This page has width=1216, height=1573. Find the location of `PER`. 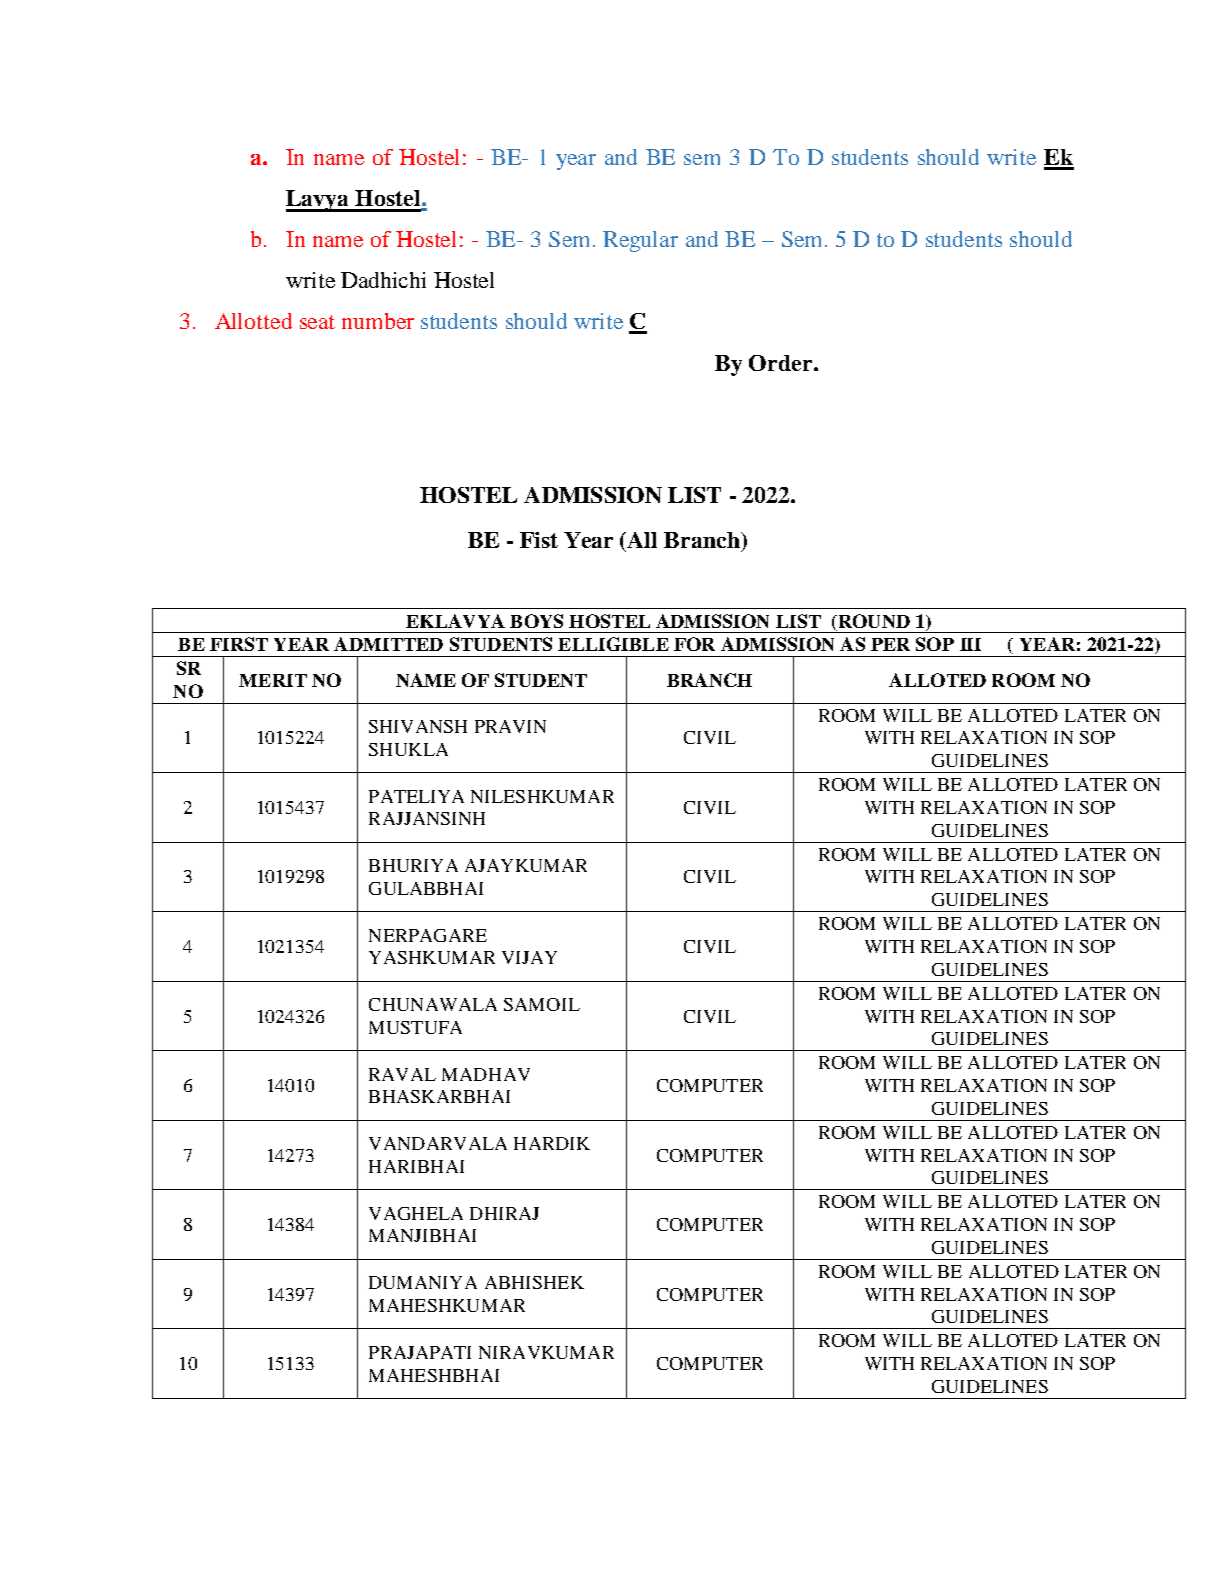

PER is located at coordinates (890, 644).
